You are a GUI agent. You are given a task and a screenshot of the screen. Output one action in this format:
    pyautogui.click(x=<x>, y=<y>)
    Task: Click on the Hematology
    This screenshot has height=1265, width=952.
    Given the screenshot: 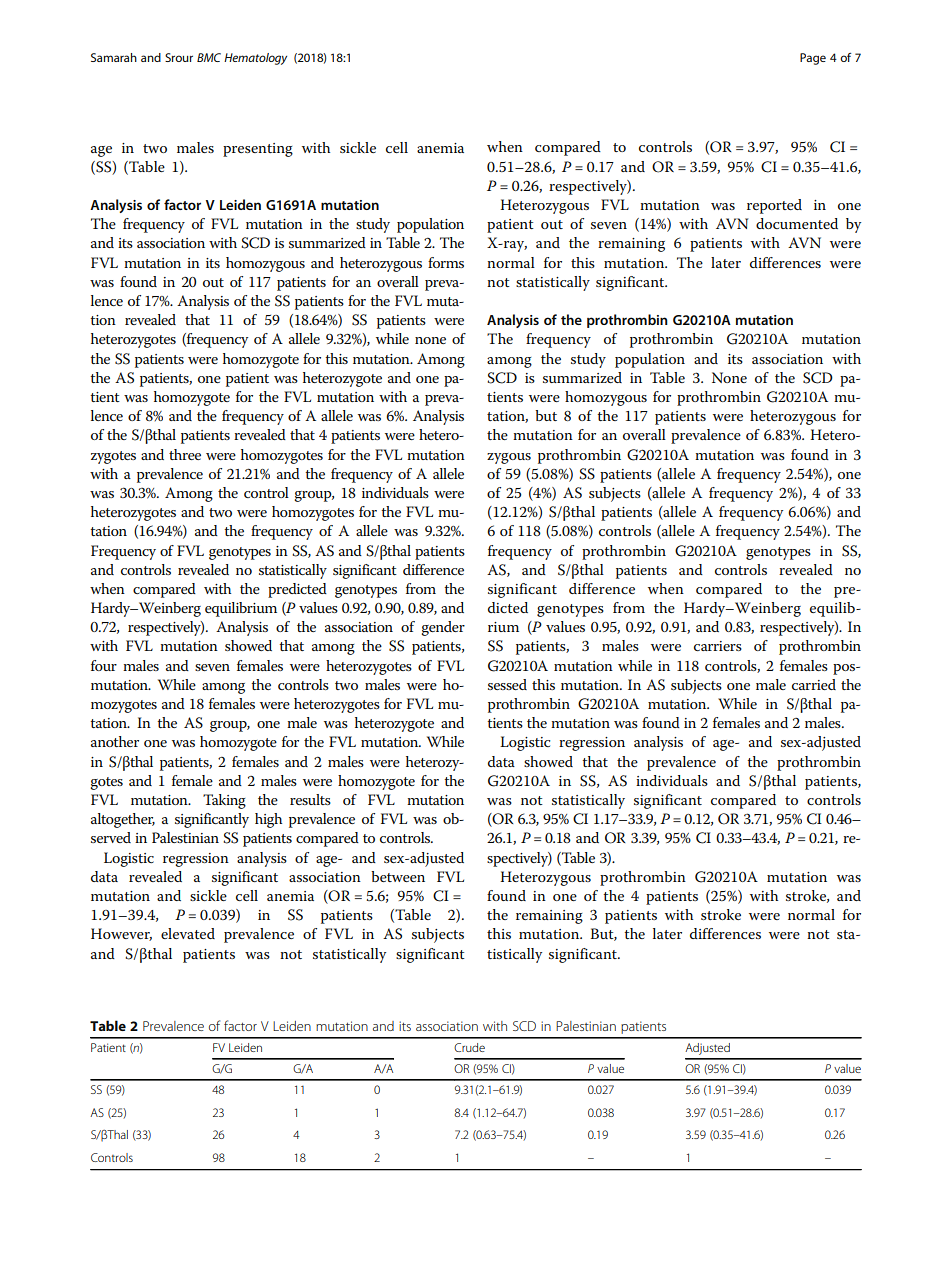 What is the action you would take?
    pyautogui.click(x=255, y=59)
